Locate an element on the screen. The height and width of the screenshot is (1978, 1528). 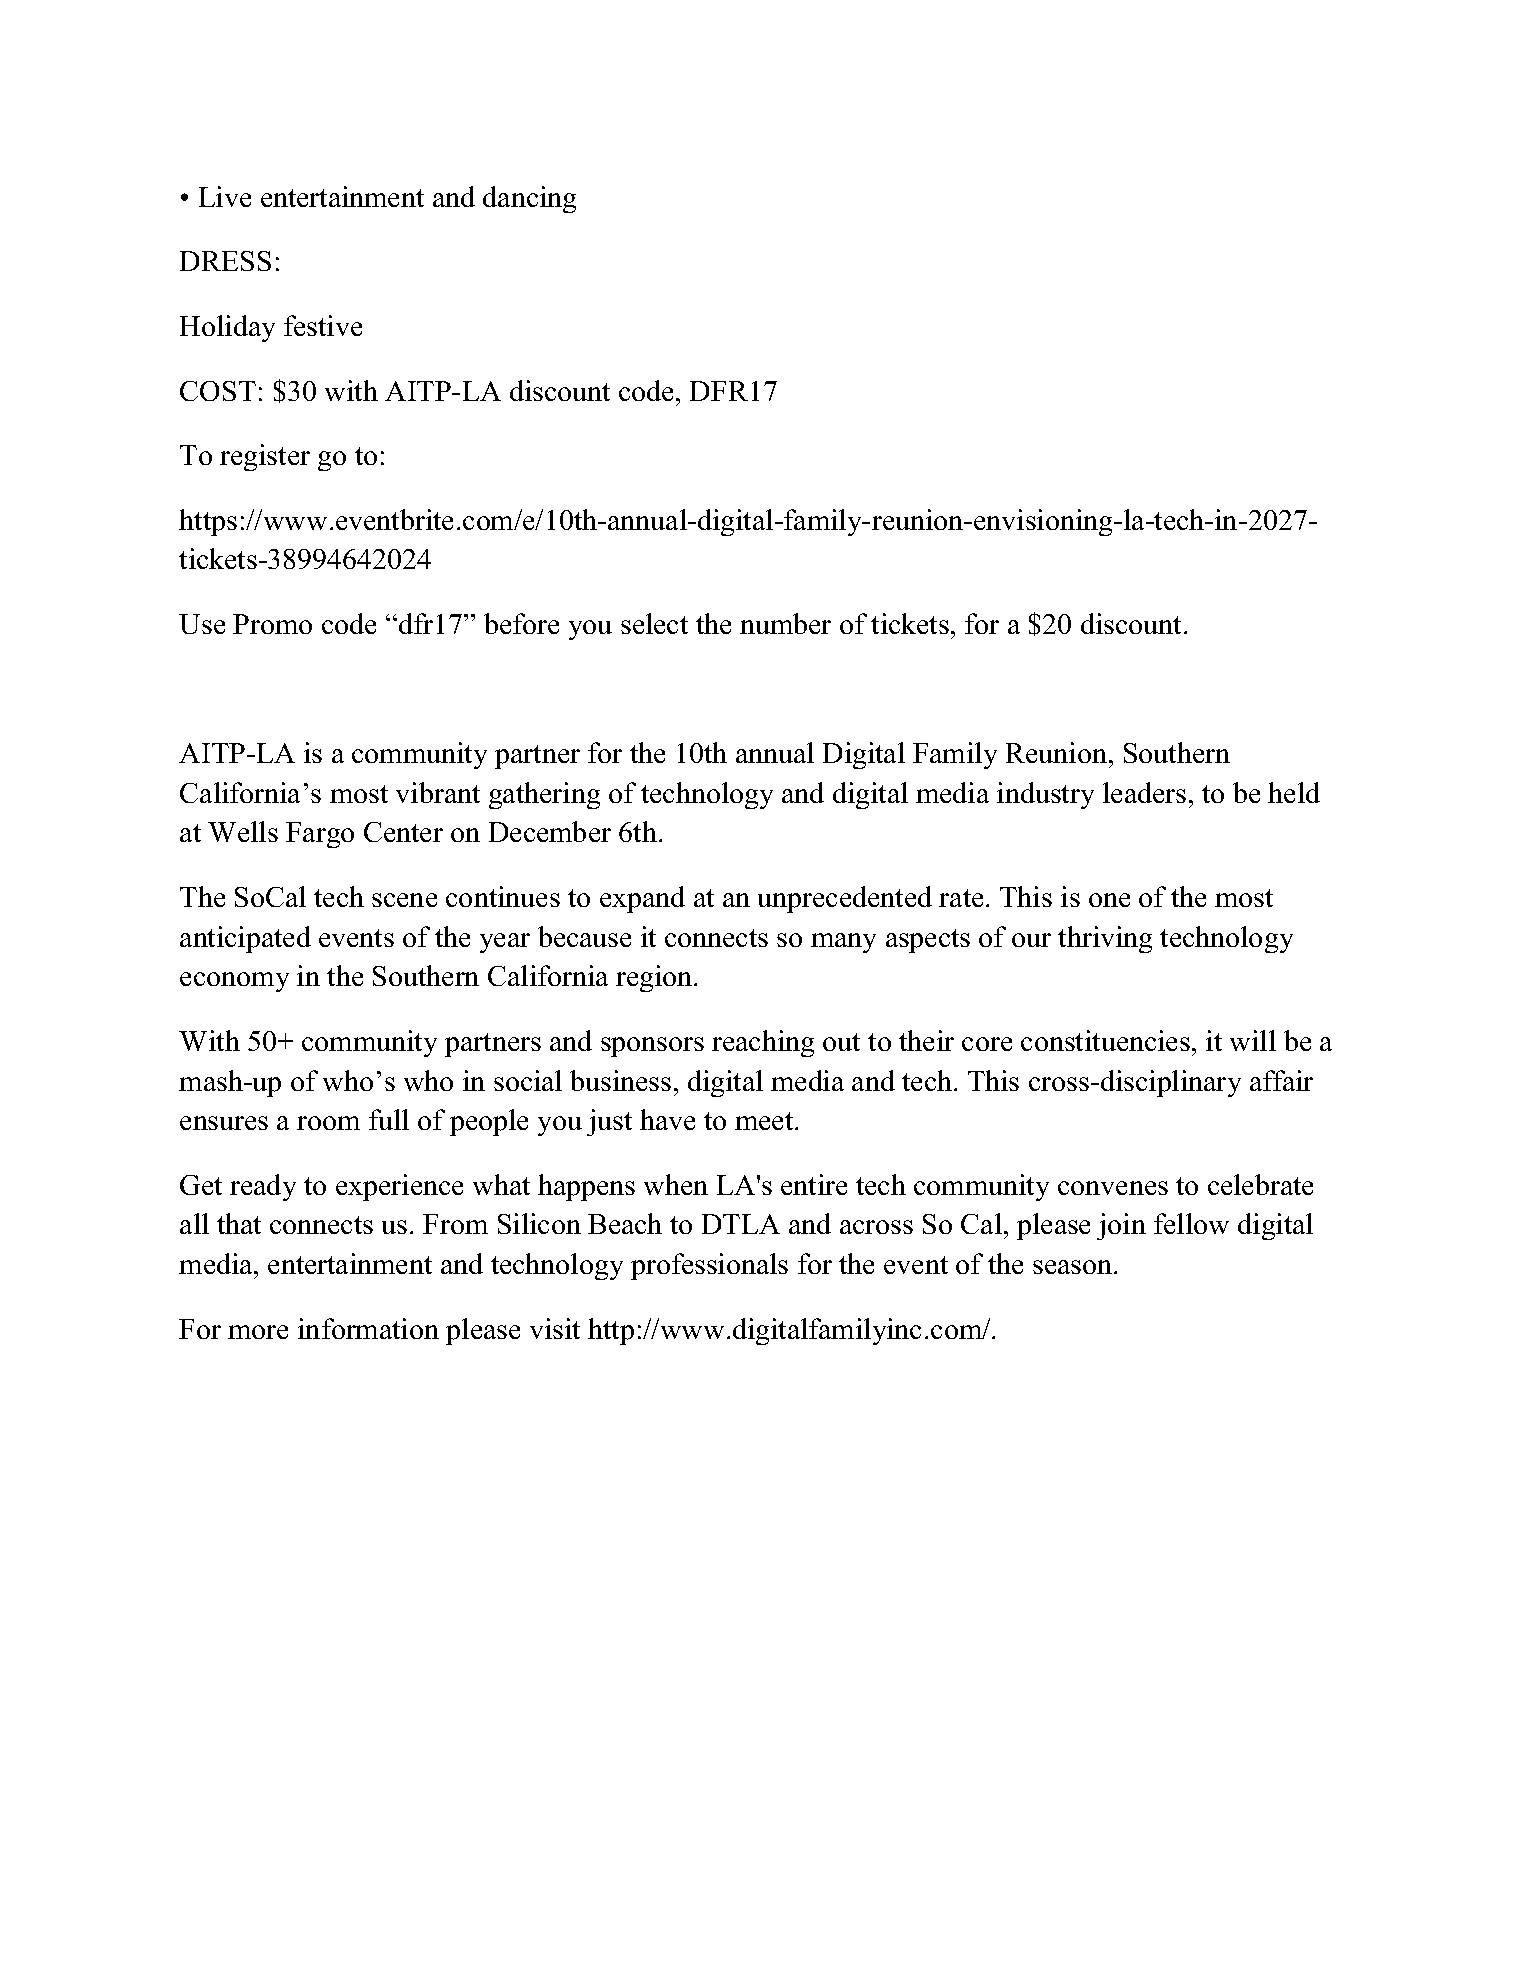
information is located at coordinates (368, 1328).
